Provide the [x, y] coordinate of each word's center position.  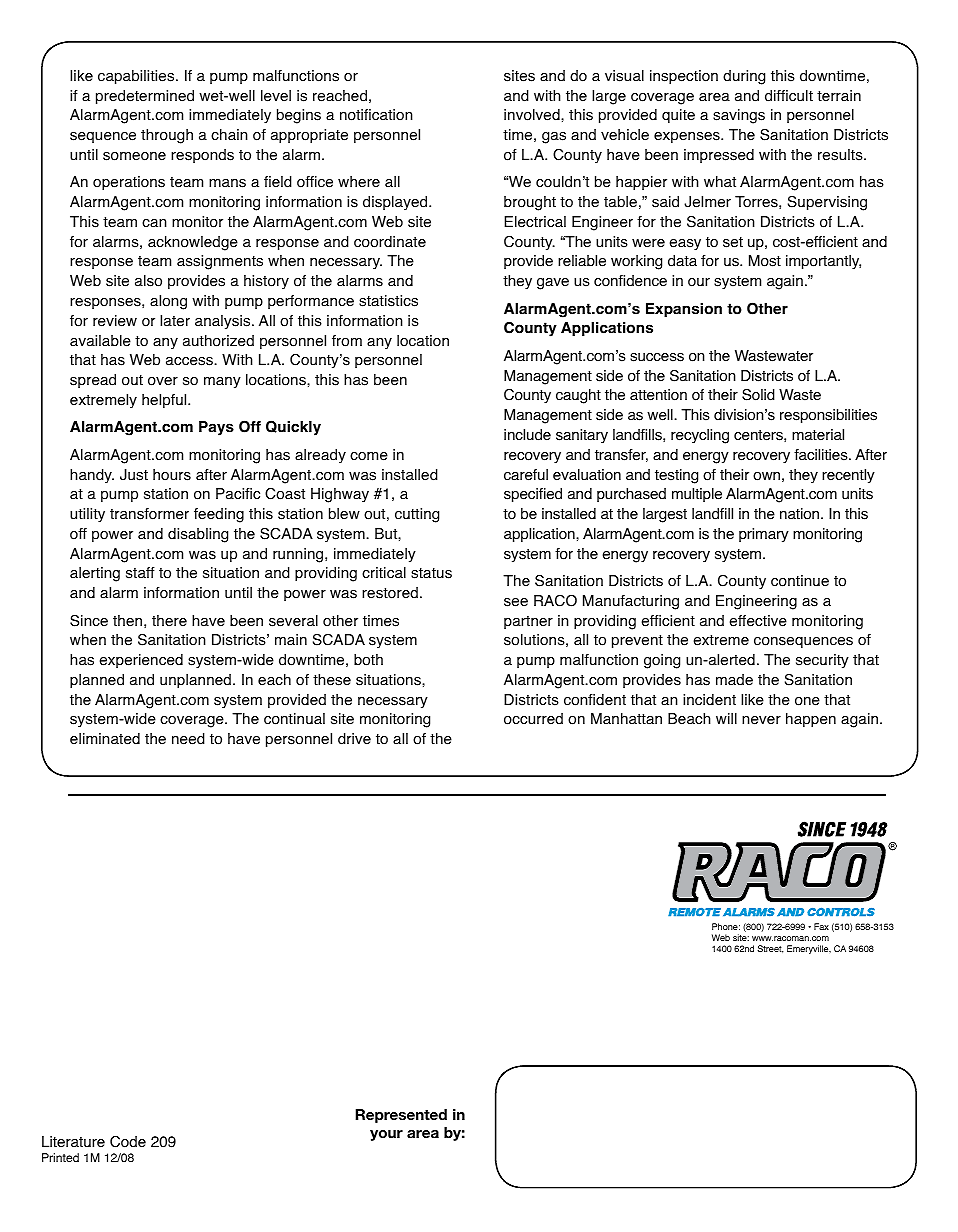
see [516, 602]
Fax [821, 926]
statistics [388, 301]
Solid [758, 395]
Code [128, 1142]
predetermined [145, 97]
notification [376, 115]
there [169, 621]
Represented [401, 1116]
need [188, 739]
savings [739, 116]
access [190, 361]
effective [758, 621]
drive [354, 739]
